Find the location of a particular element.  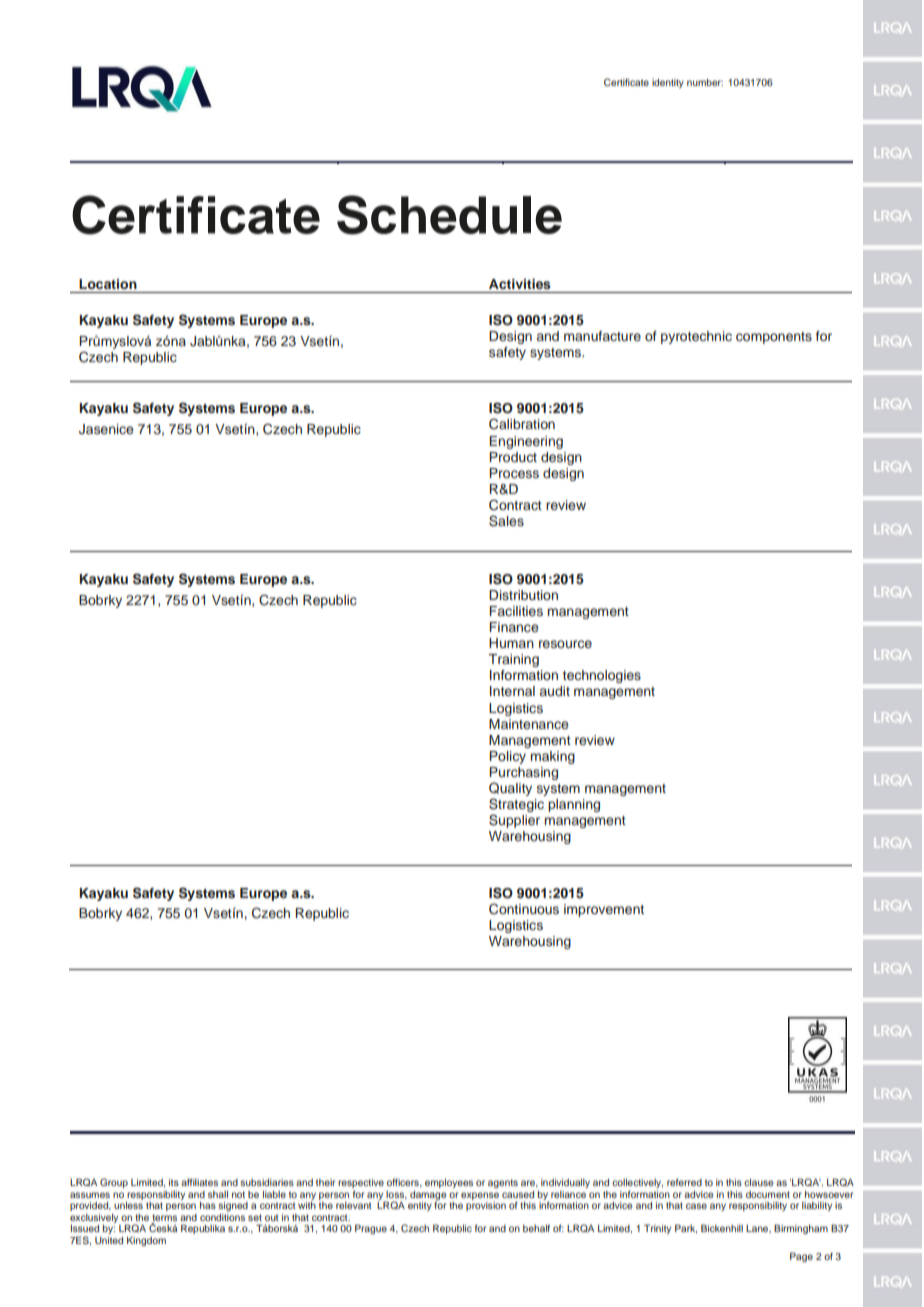

Location is located at coordinates (108, 284).
